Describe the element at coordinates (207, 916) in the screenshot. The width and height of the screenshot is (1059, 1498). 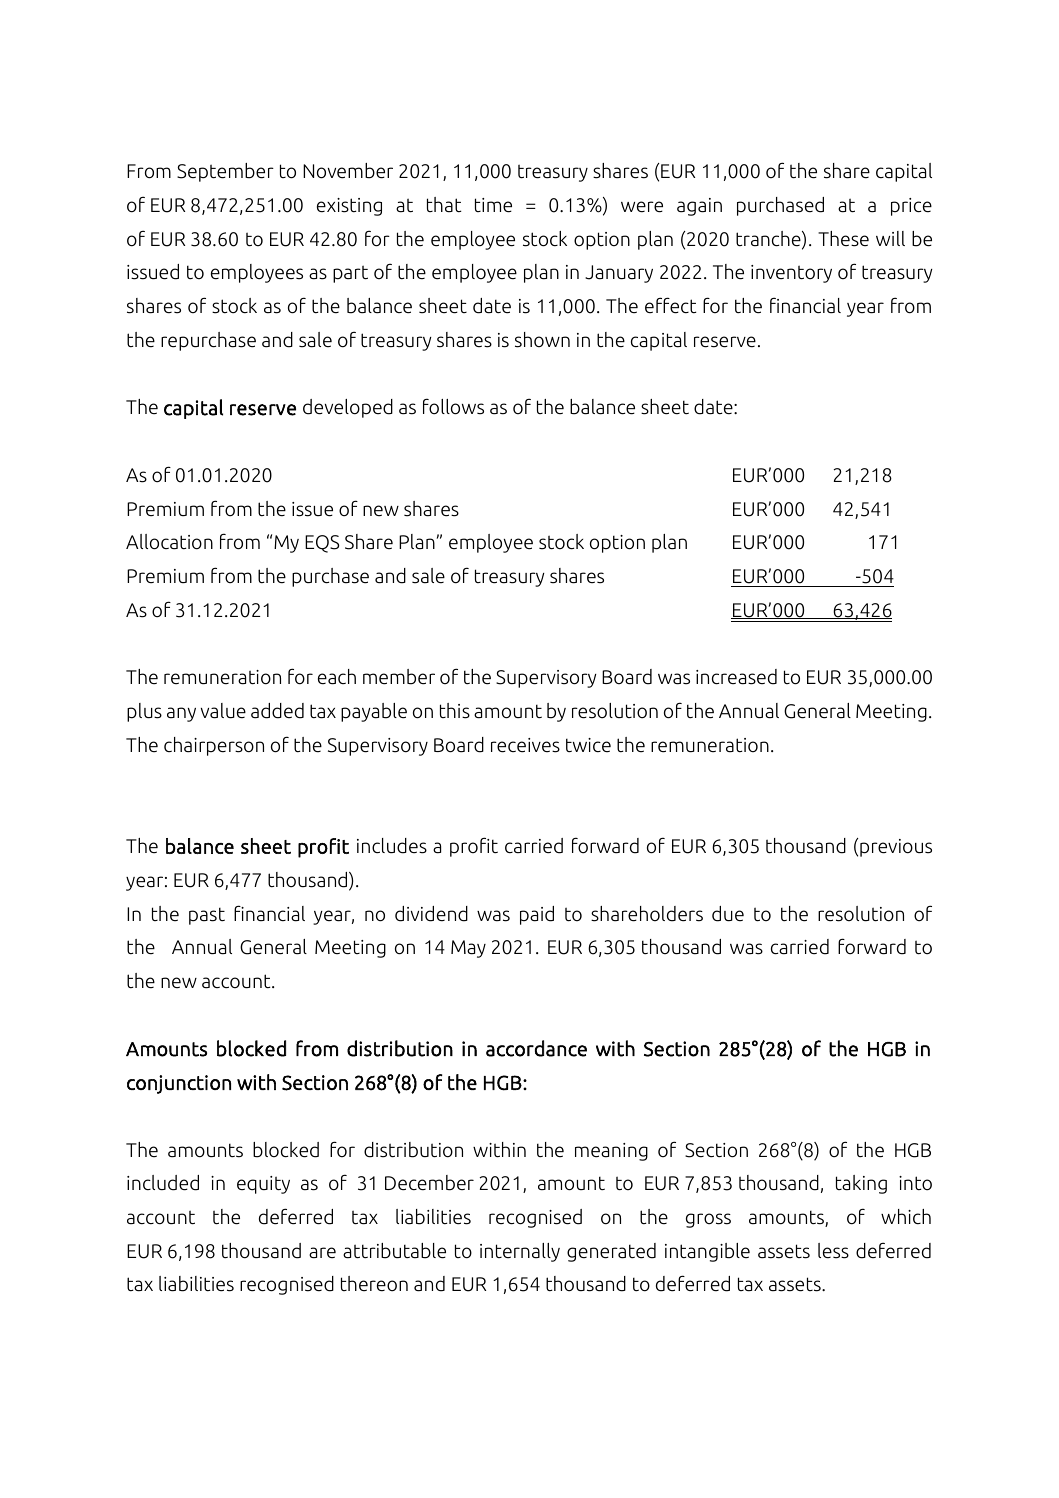
I see `past` at that location.
